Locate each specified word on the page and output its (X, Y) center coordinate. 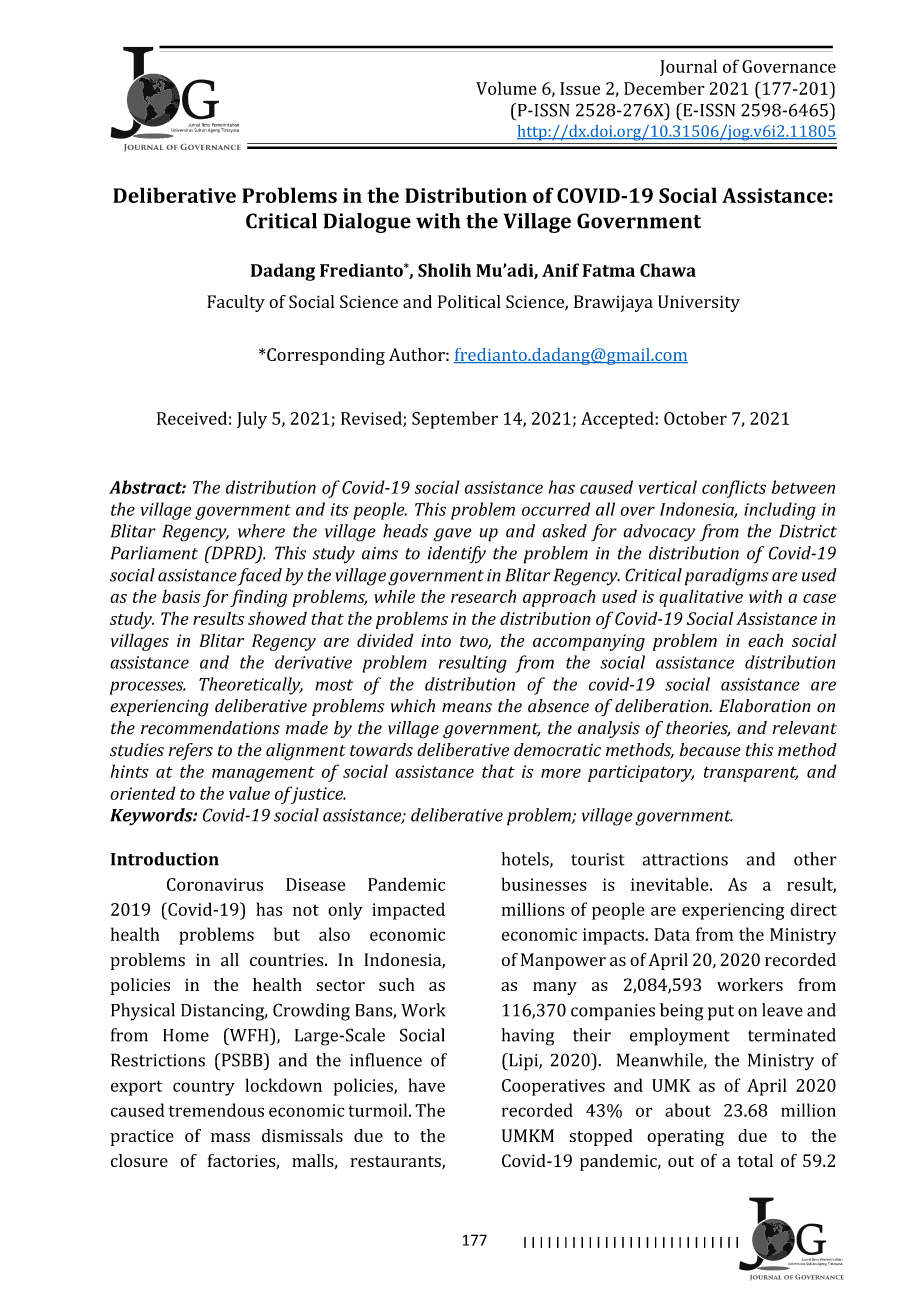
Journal (688, 67)
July (252, 420)
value (249, 793)
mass (230, 1137)
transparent (751, 774)
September (455, 420)
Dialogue (367, 223)
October (695, 418)
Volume (506, 88)
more (561, 773)
